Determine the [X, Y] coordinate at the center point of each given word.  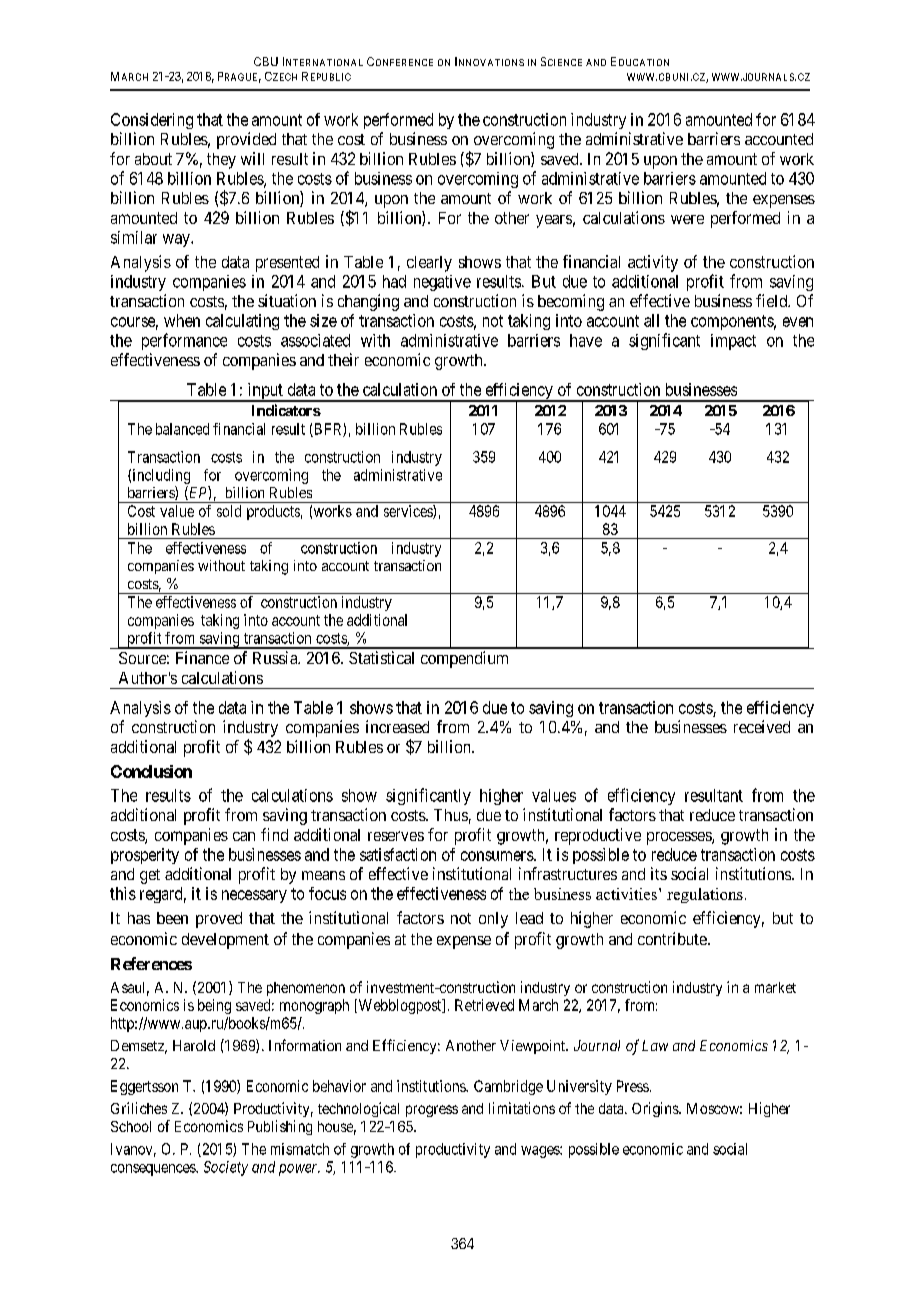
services [409, 512]
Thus [451, 815]
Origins [656, 1109]
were [687, 219]
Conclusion [151, 771]
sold [229, 511]
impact [733, 342]
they [221, 161]
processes [680, 838]
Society [226, 1168]
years [554, 221]
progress [432, 1111]
